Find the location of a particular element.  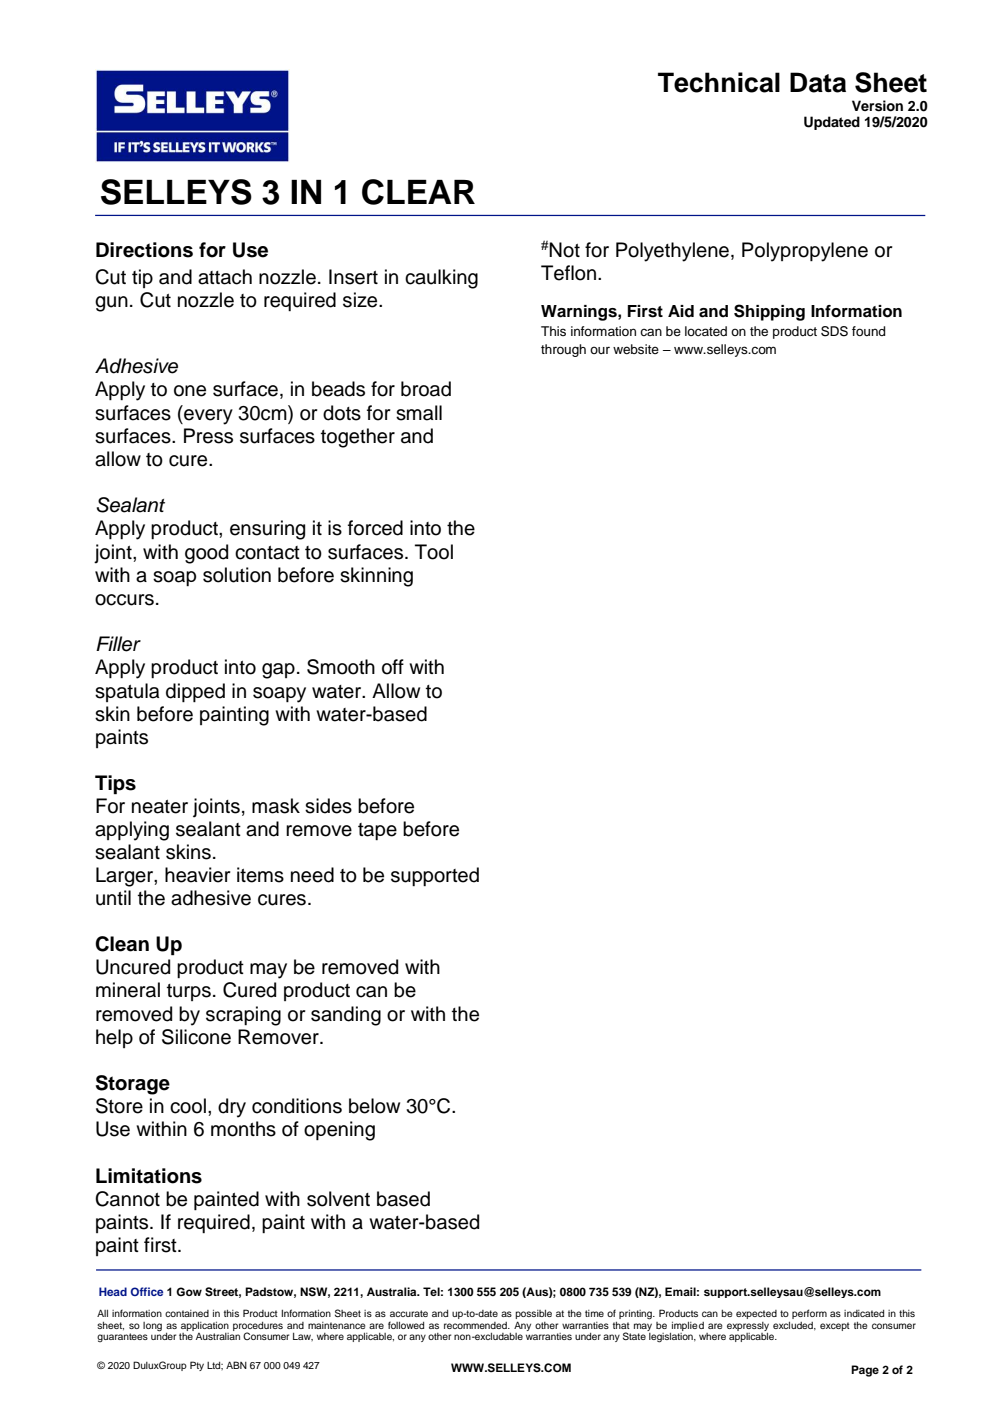

dipped is located at coordinates (195, 692).
